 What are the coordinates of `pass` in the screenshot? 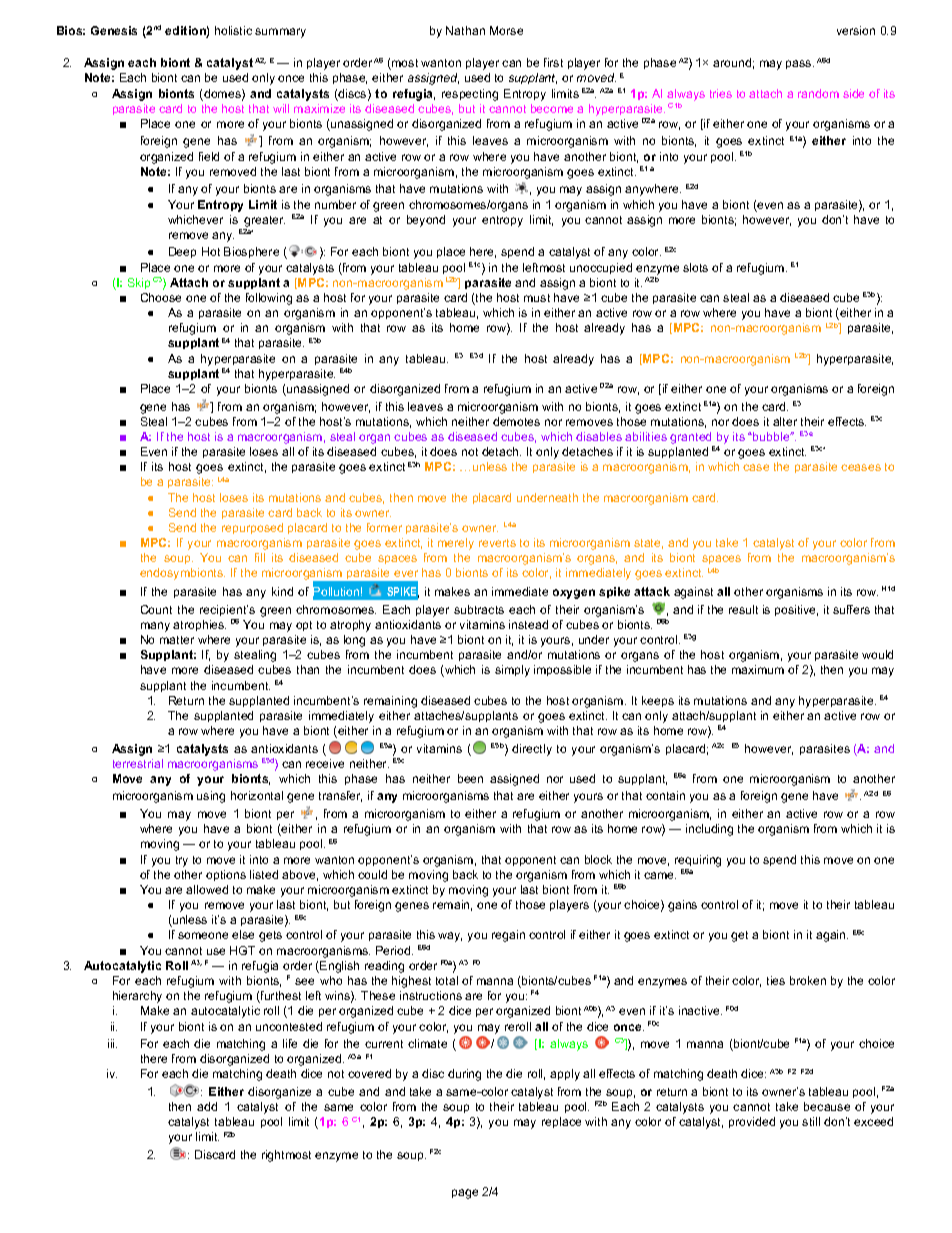 It's located at (800, 64).
